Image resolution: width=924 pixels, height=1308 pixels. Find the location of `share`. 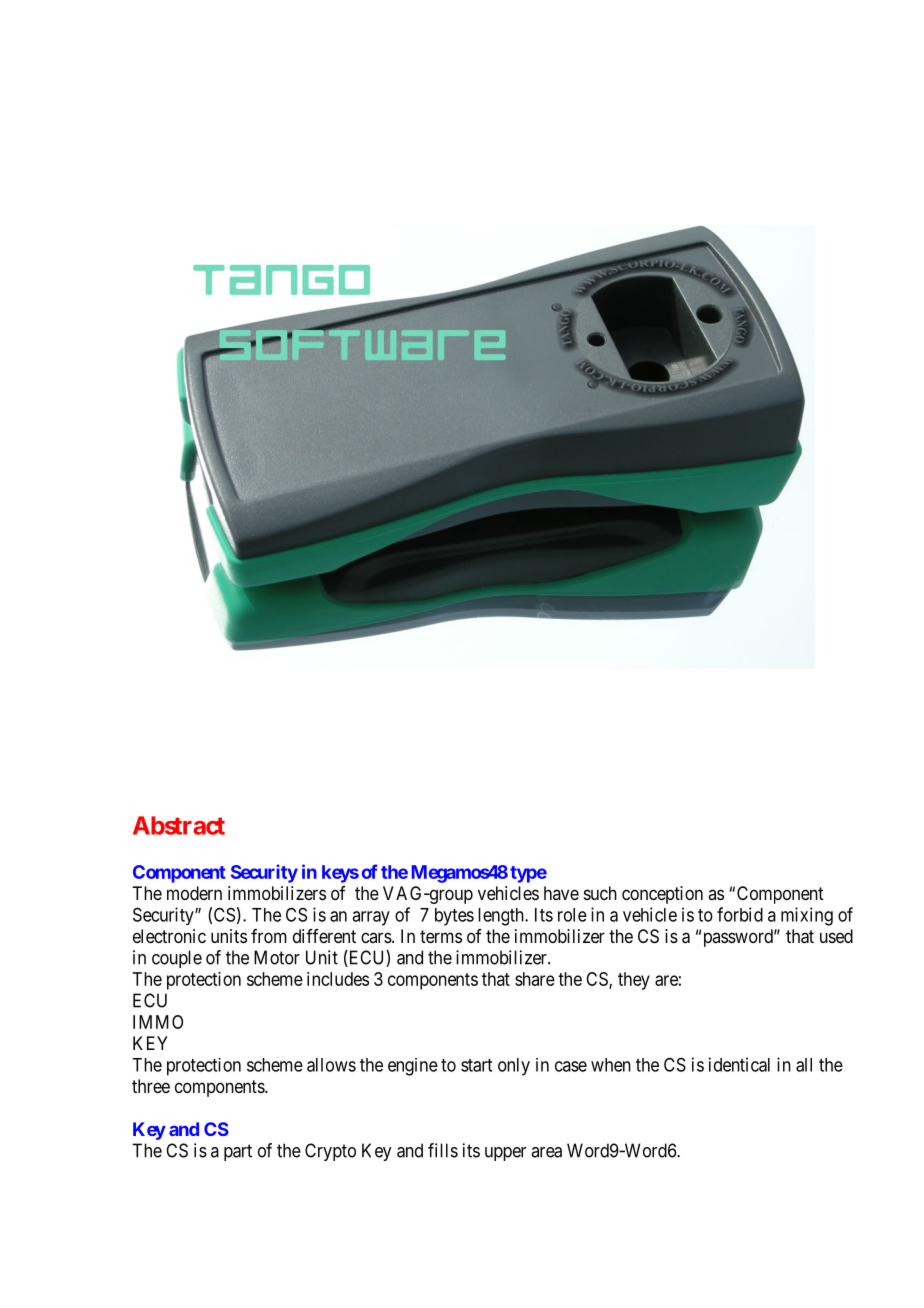

share is located at coordinates (535, 979).
